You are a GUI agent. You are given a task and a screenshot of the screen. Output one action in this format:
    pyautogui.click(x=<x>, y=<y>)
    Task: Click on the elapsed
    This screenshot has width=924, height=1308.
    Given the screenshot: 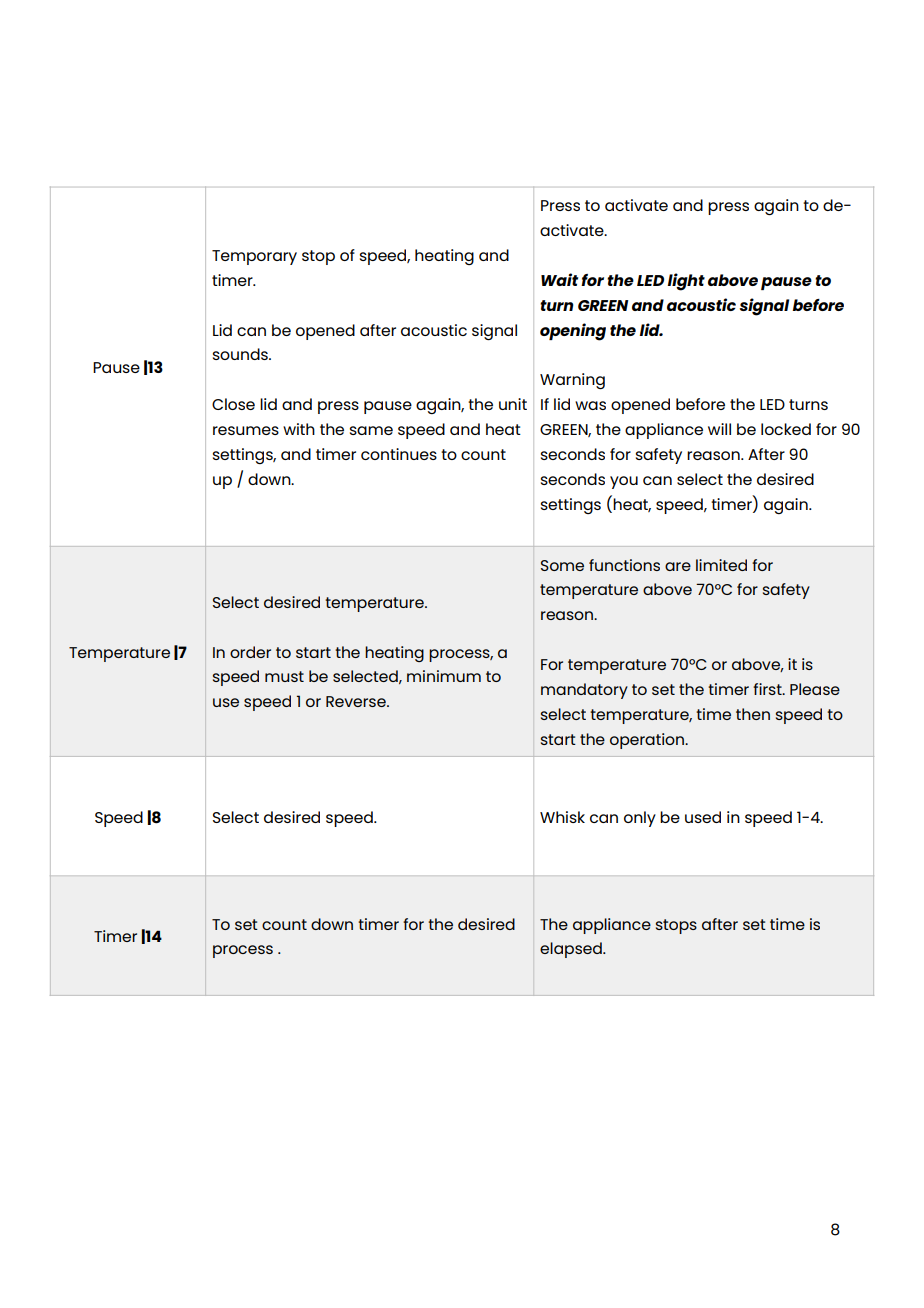 What is the action you would take?
    pyautogui.click(x=572, y=950)
